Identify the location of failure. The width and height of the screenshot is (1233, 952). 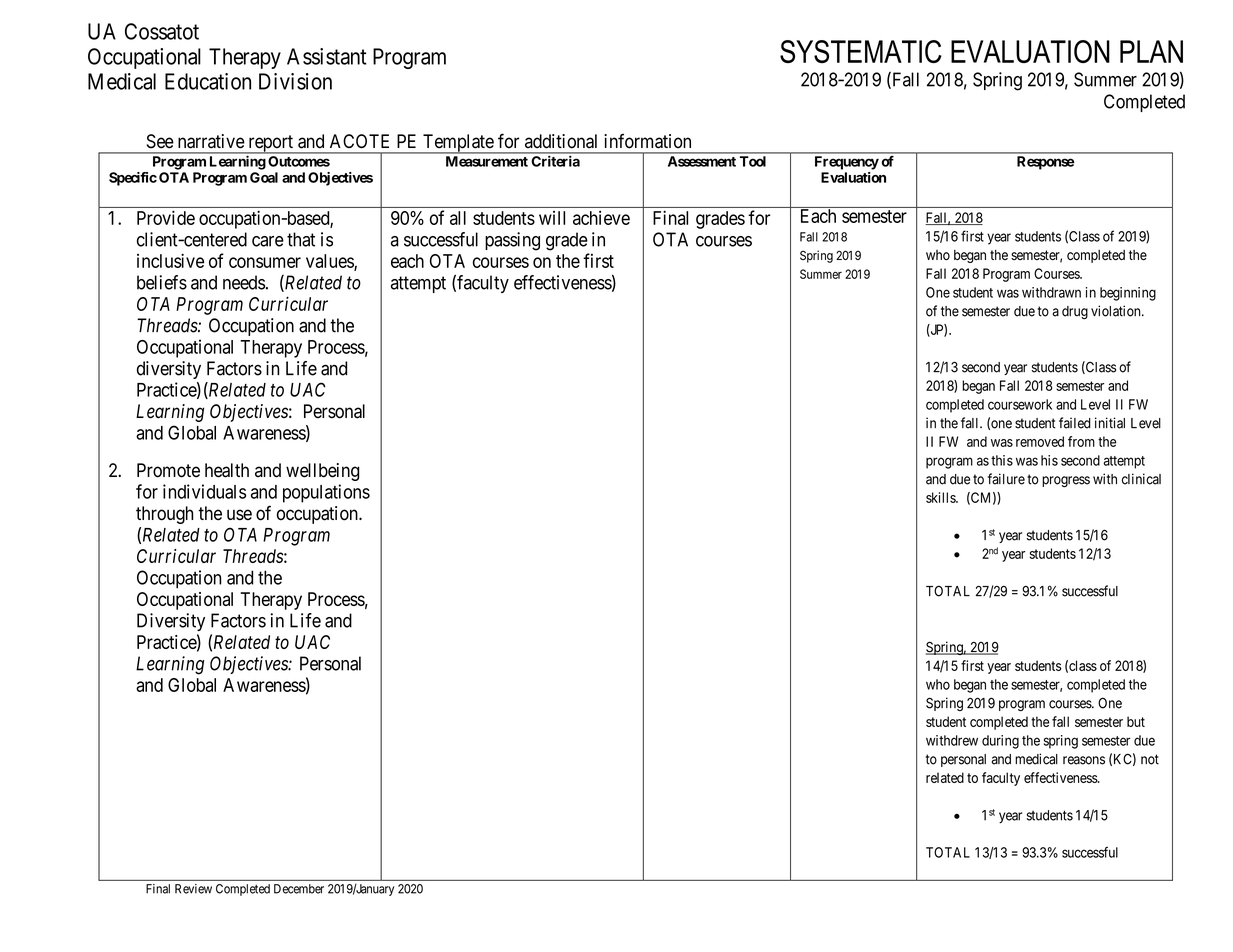
(1006, 479).
